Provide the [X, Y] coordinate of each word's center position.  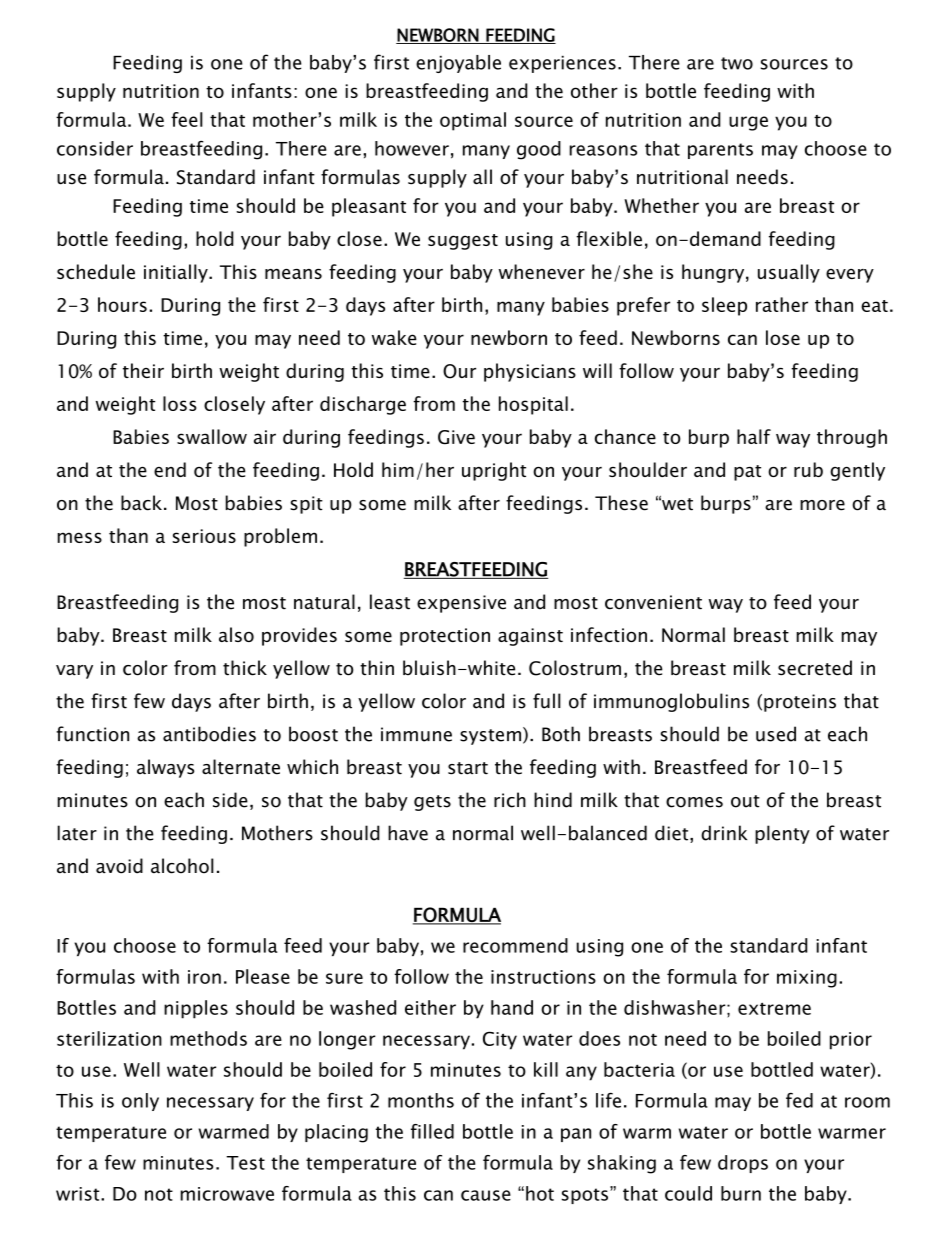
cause [486, 1195]
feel [187, 119]
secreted [815, 668]
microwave [227, 1194]
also [236, 634]
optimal [473, 121]
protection [445, 637]
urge [748, 123]
